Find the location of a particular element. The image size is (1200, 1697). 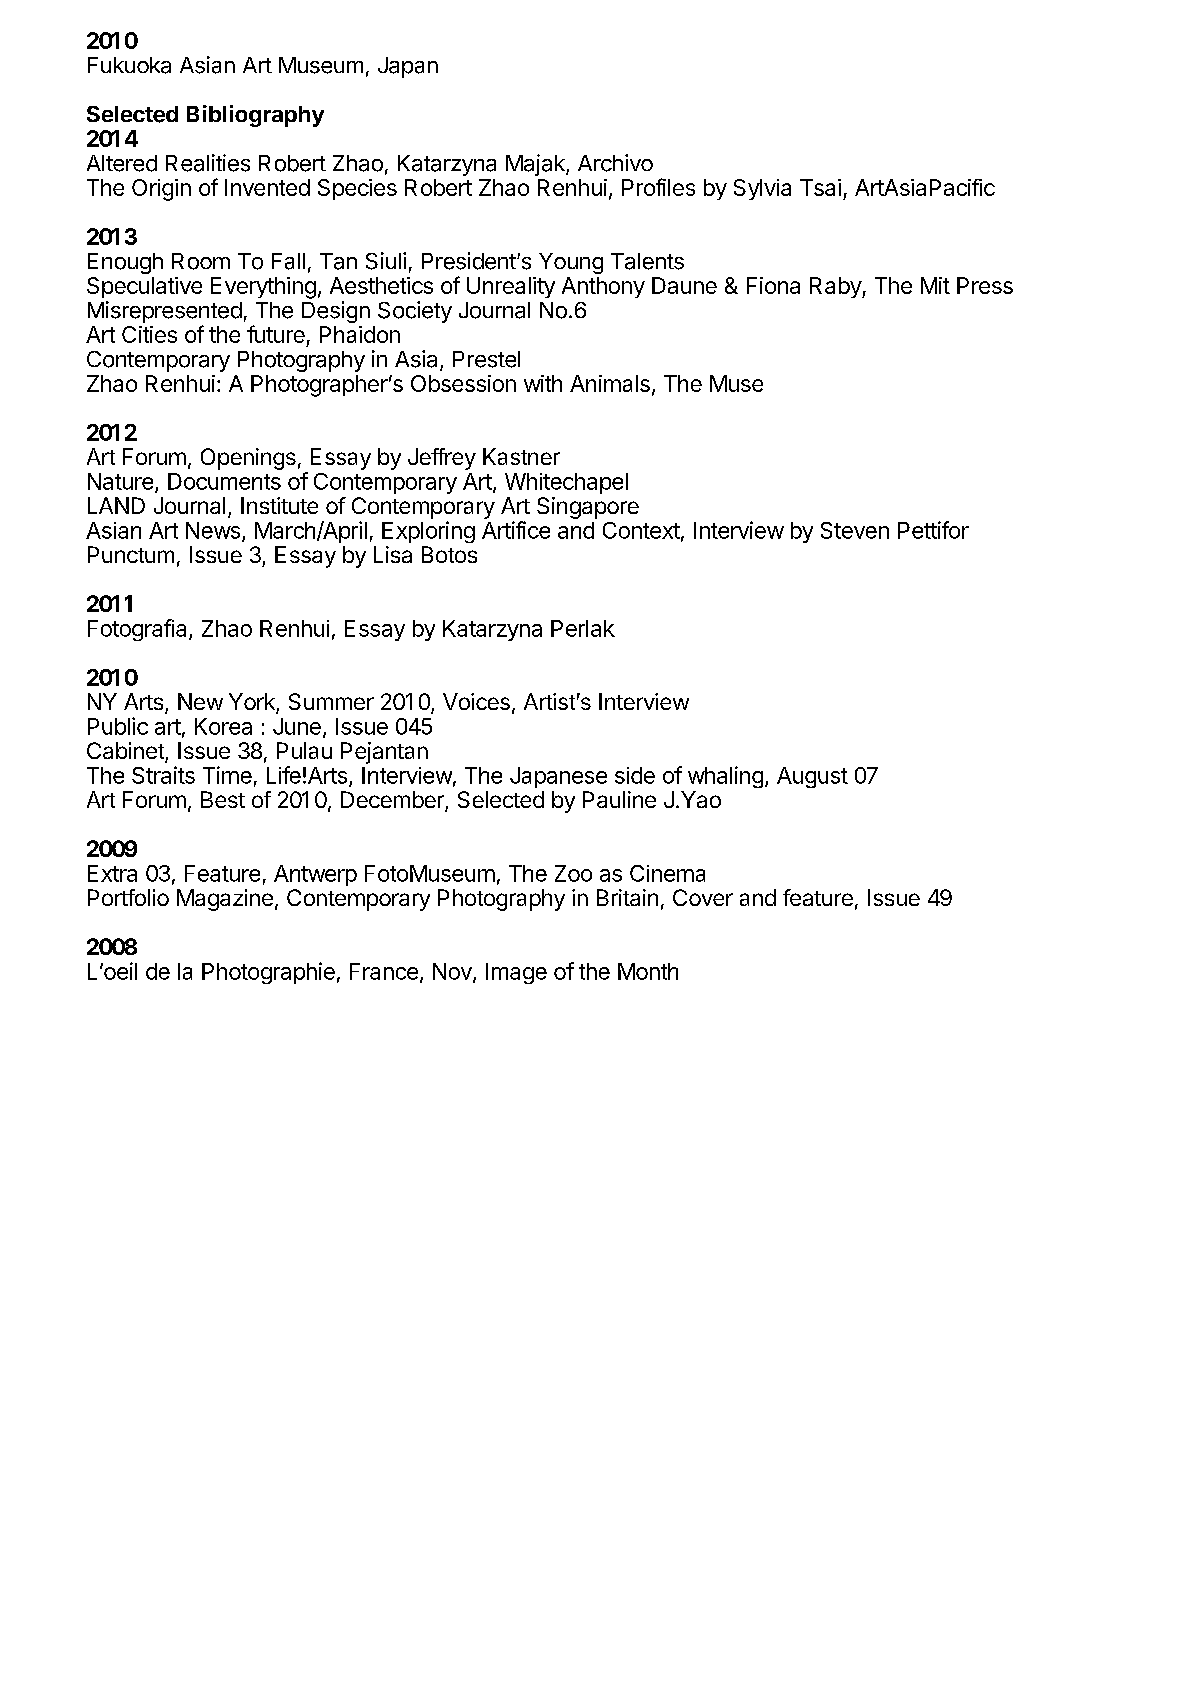

future is located at coordinates (276, 334).
